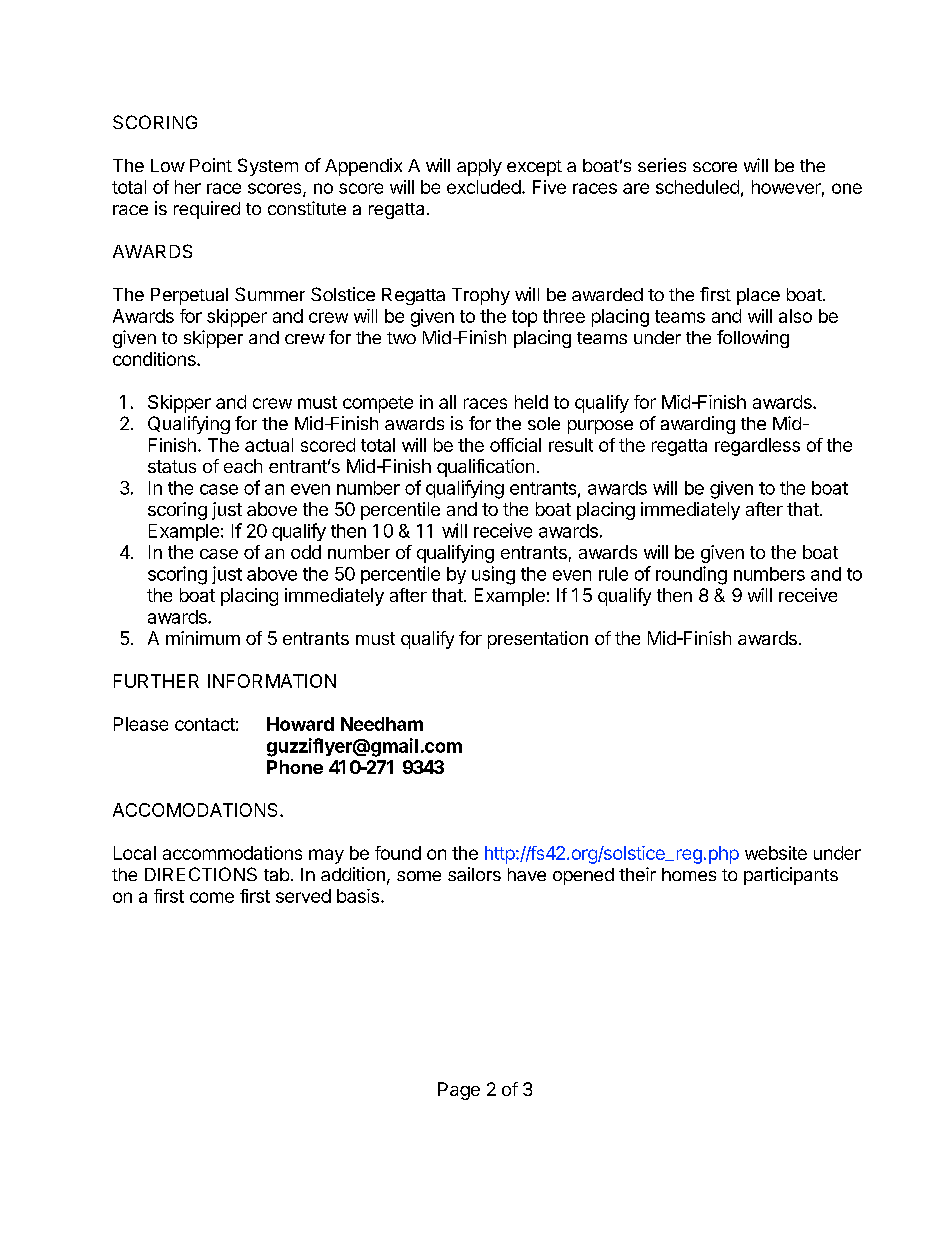  I want to click on excluded, so click(484, 187).
